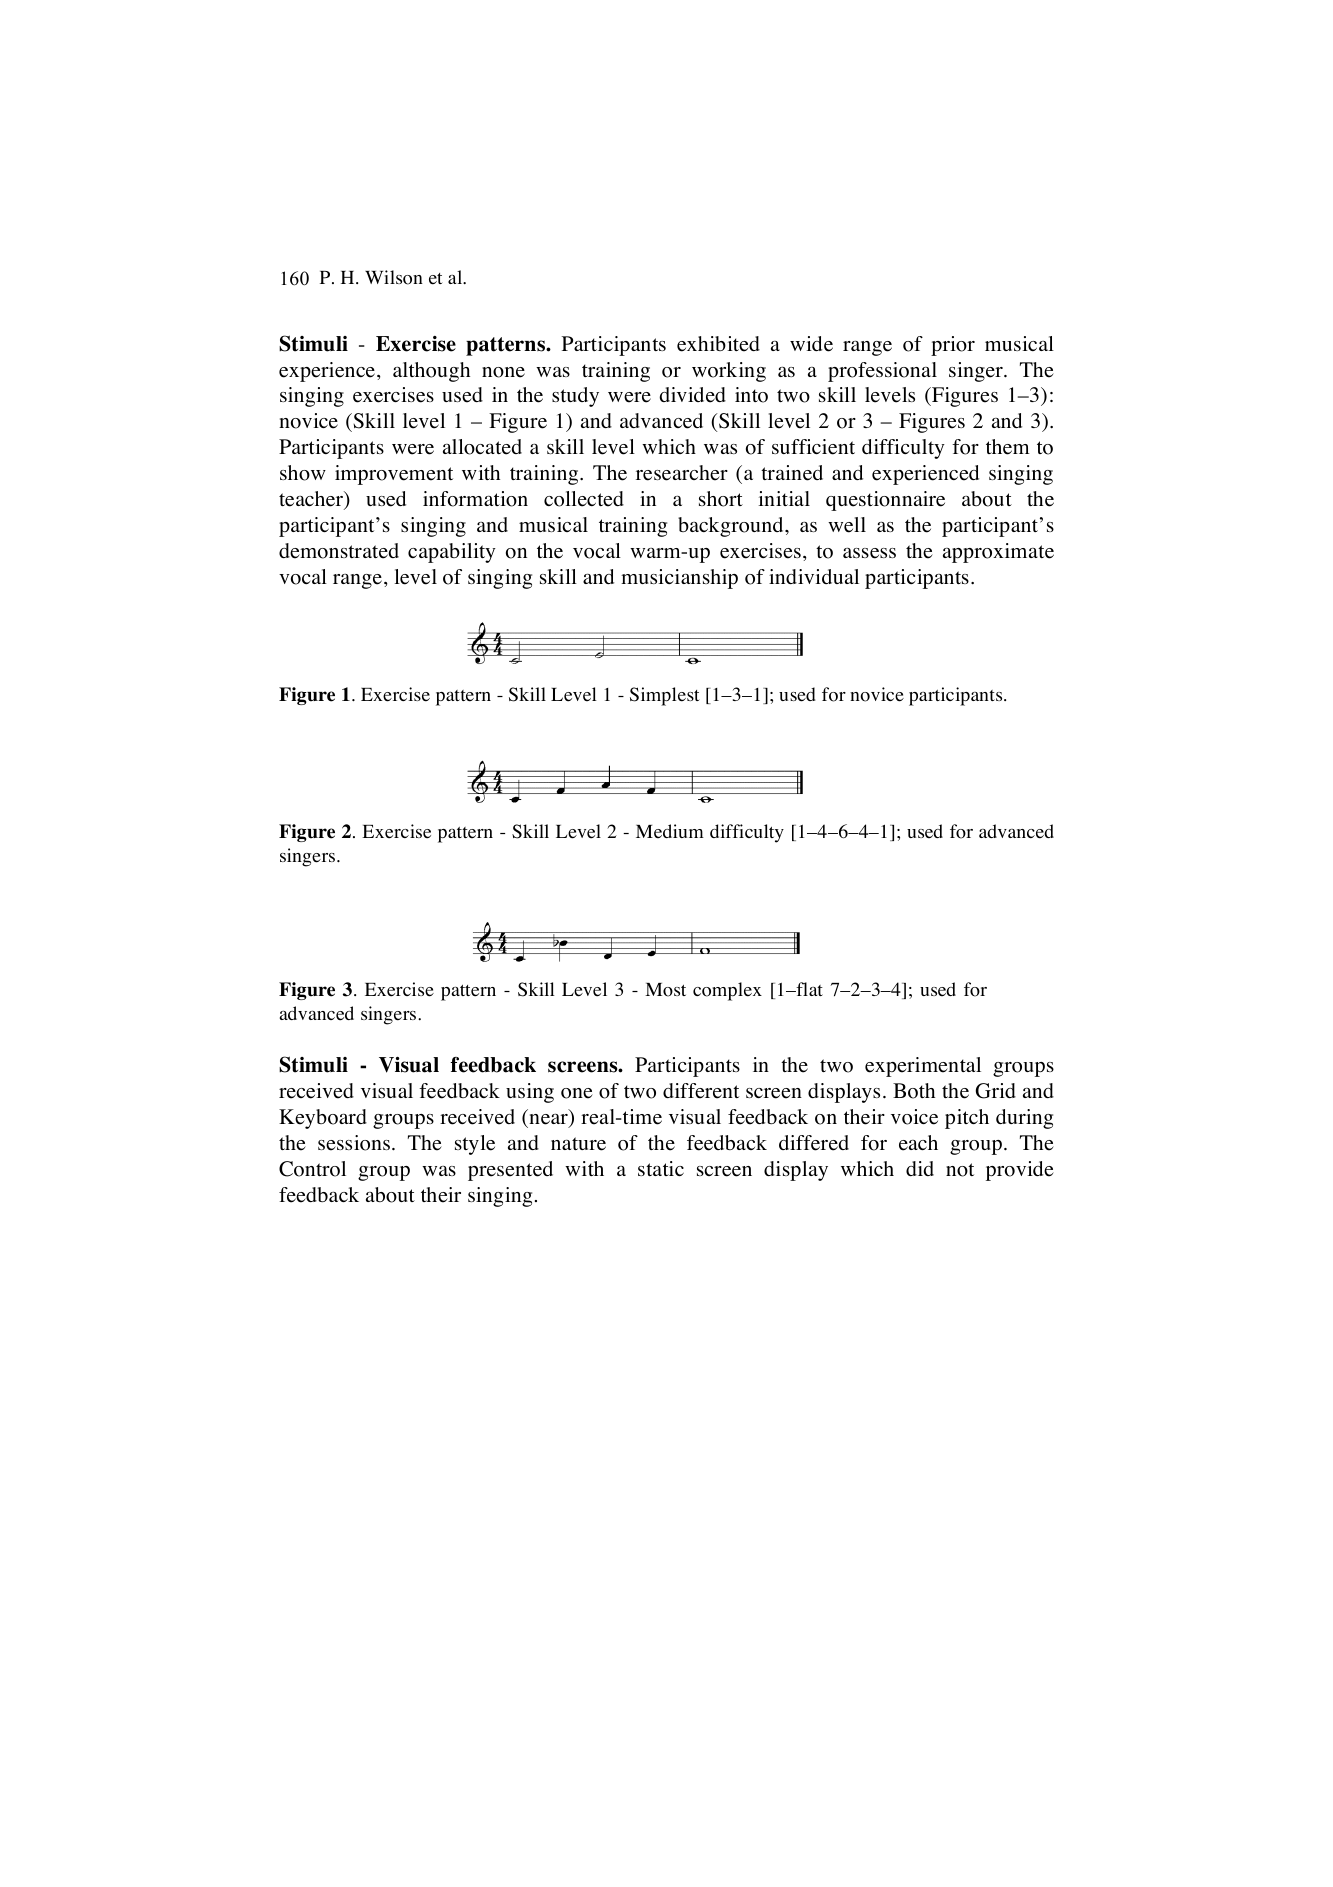 The image size is (1333, 1887). I want to click on Simplest, so click(665, 696).
